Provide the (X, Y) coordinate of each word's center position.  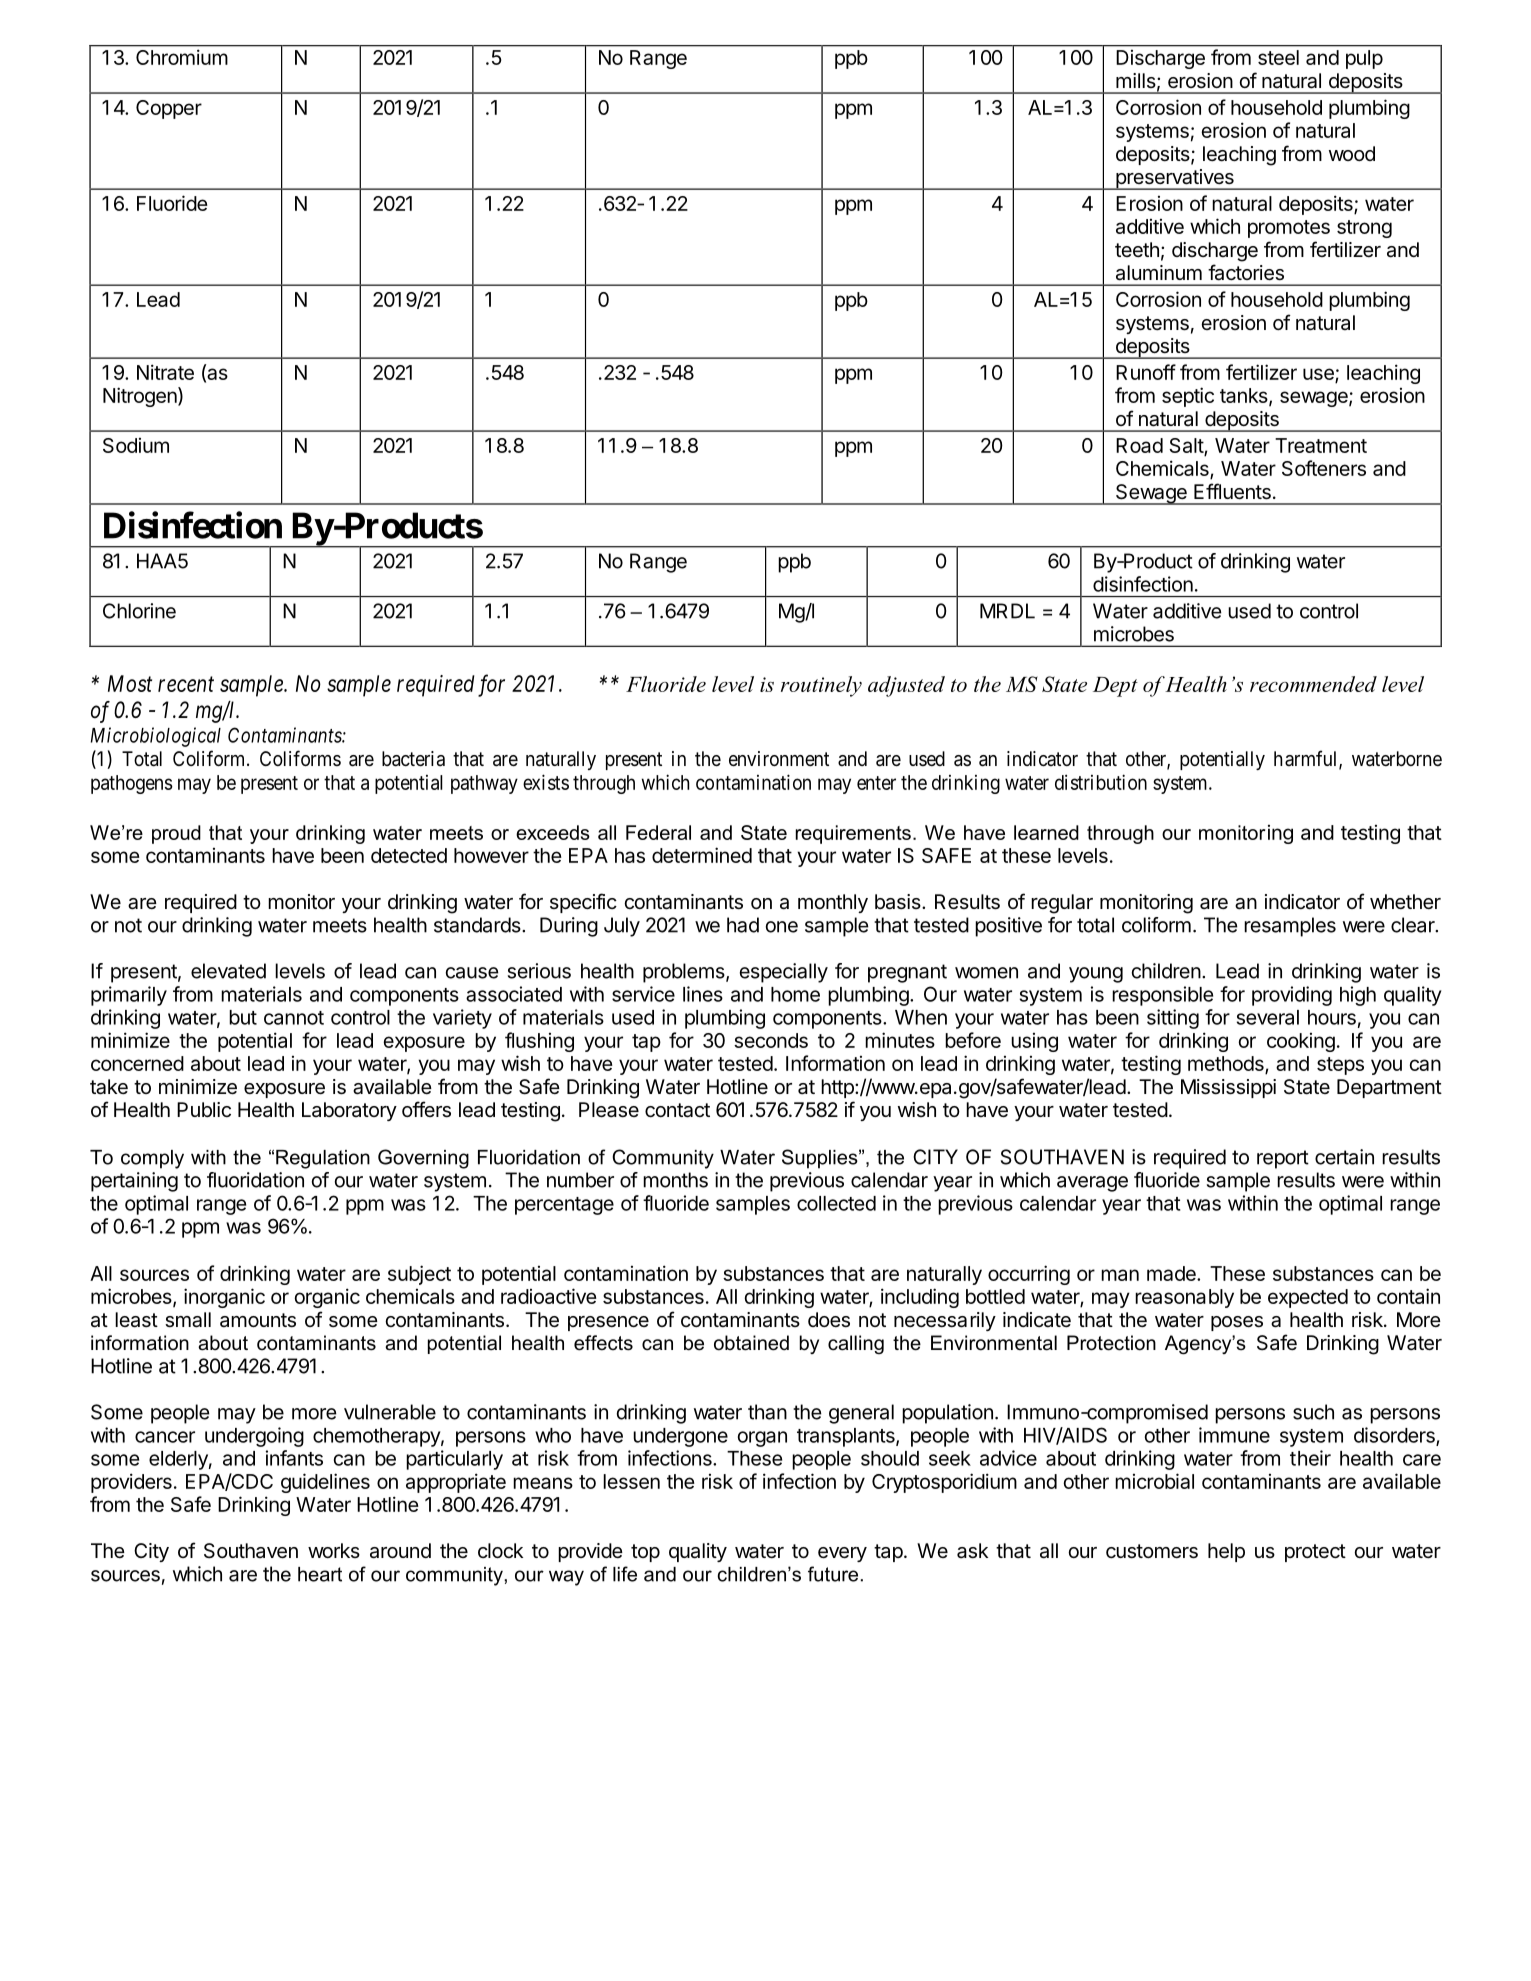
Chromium (182, 57)
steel (1278, 57)
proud (176, 834)
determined (702, 855)
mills (1136, 80)
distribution (1101, 782)
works (334, 1550)
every (842, 1554)
